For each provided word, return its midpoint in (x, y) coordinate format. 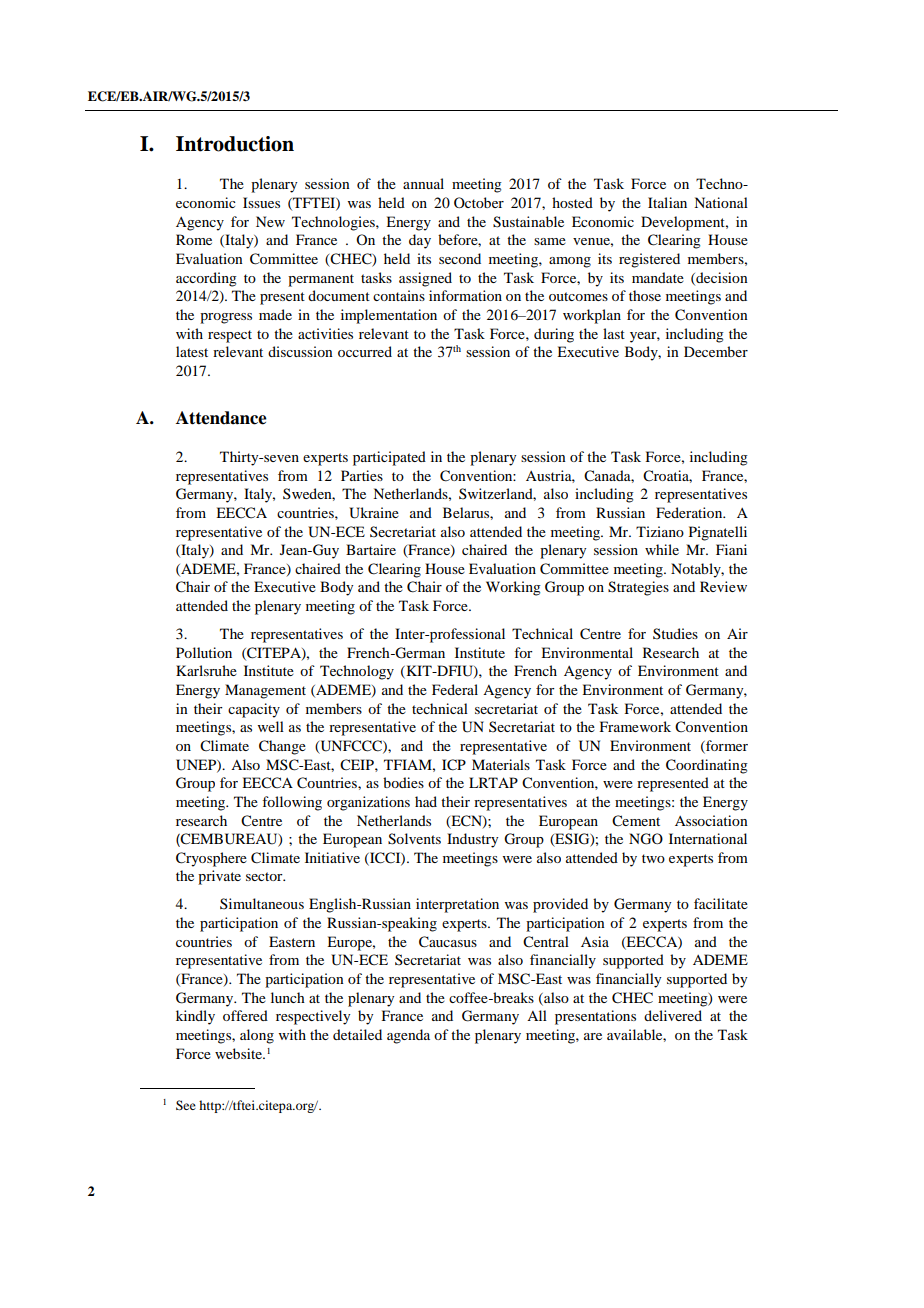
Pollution (204, 652)
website (239, 1053)
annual (423, 183)
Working (513, 588)
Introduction (235, 144)
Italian (667, 202)
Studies (675, 633)
